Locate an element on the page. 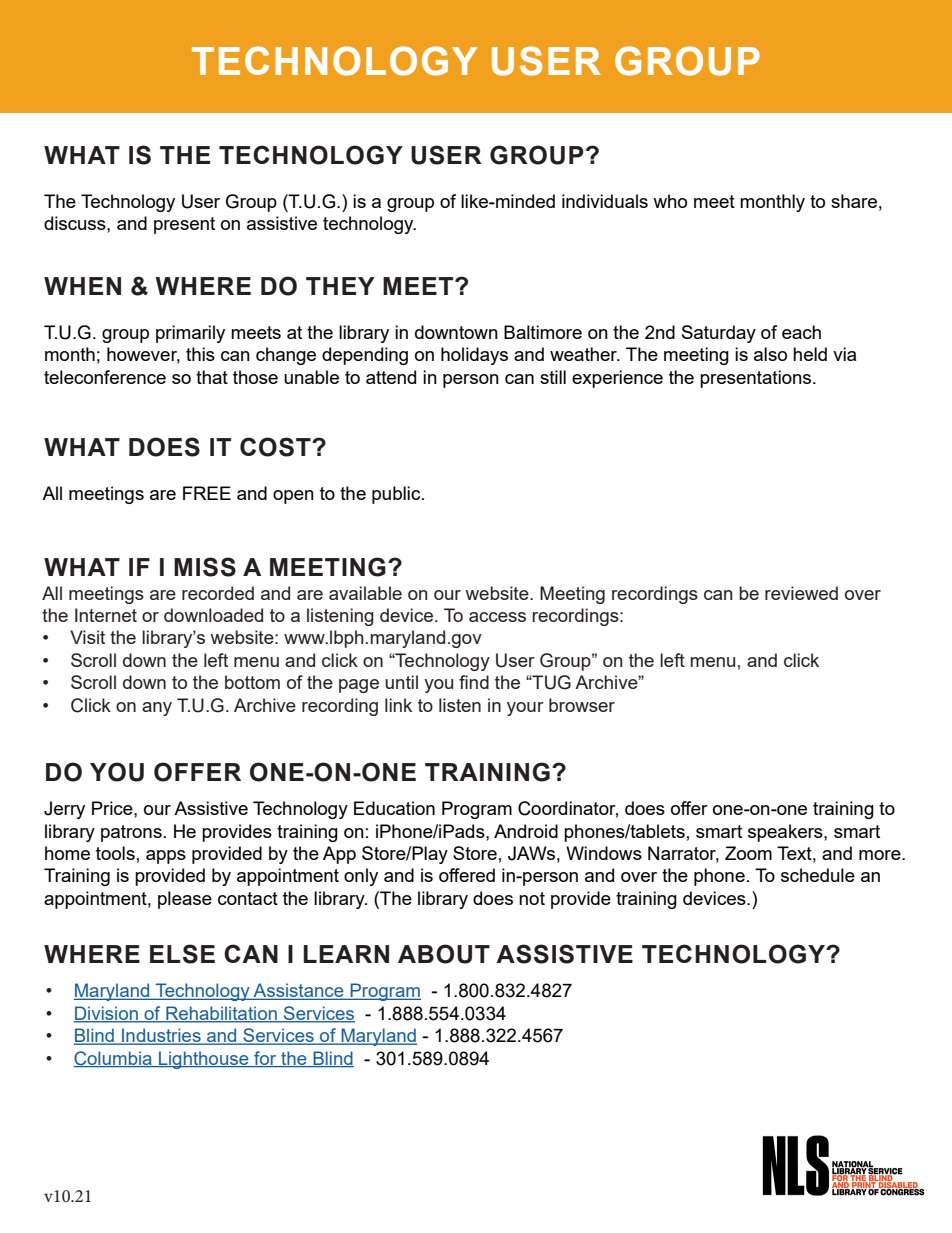 The image size is (952, 1233). WHEN is located at coordinates (82, 286).
